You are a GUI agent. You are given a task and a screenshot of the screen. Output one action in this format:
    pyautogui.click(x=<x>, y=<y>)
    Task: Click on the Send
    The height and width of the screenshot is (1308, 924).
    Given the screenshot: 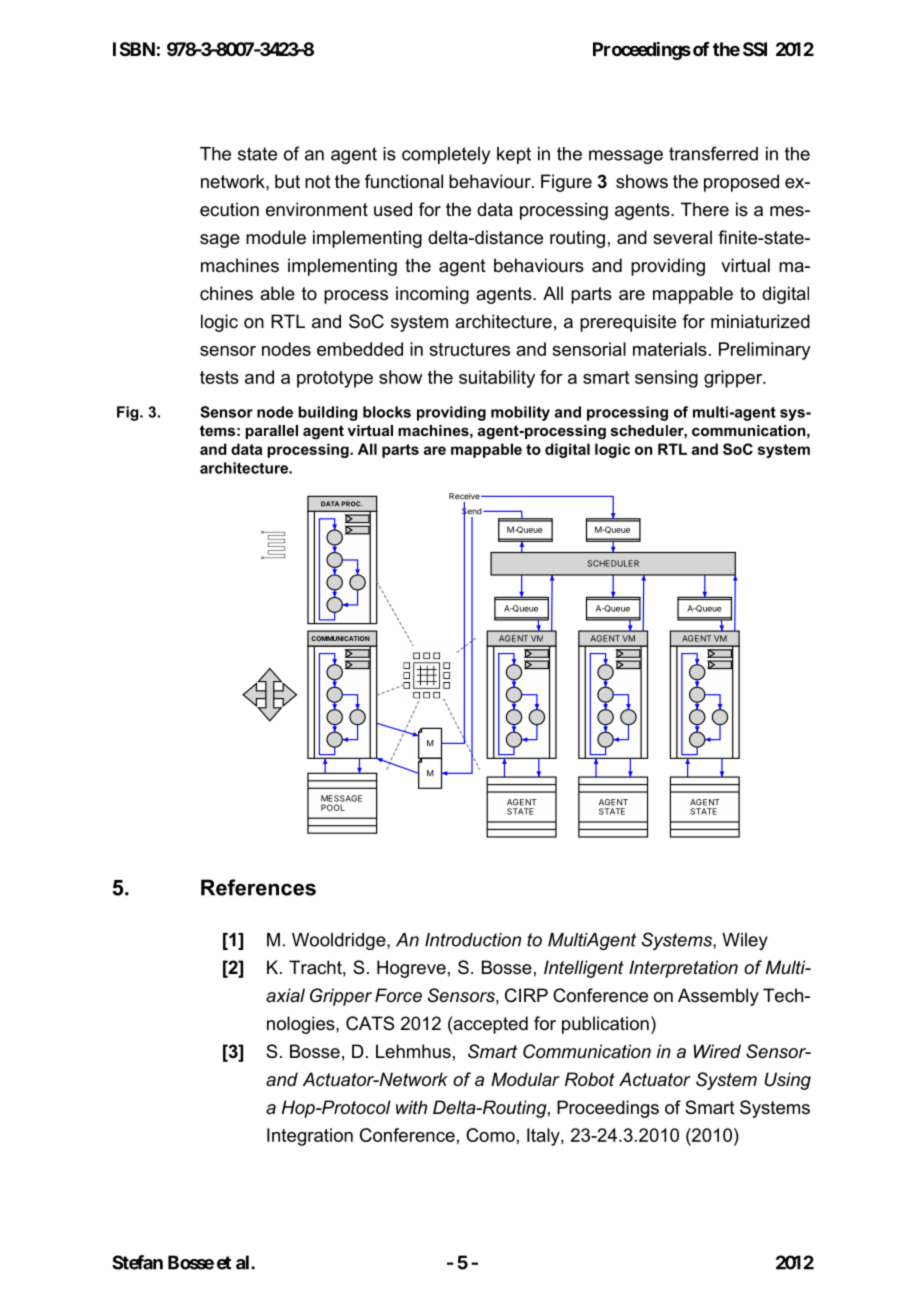 What is the action you would take?
    pyautogui.click(x=473, y=511)
